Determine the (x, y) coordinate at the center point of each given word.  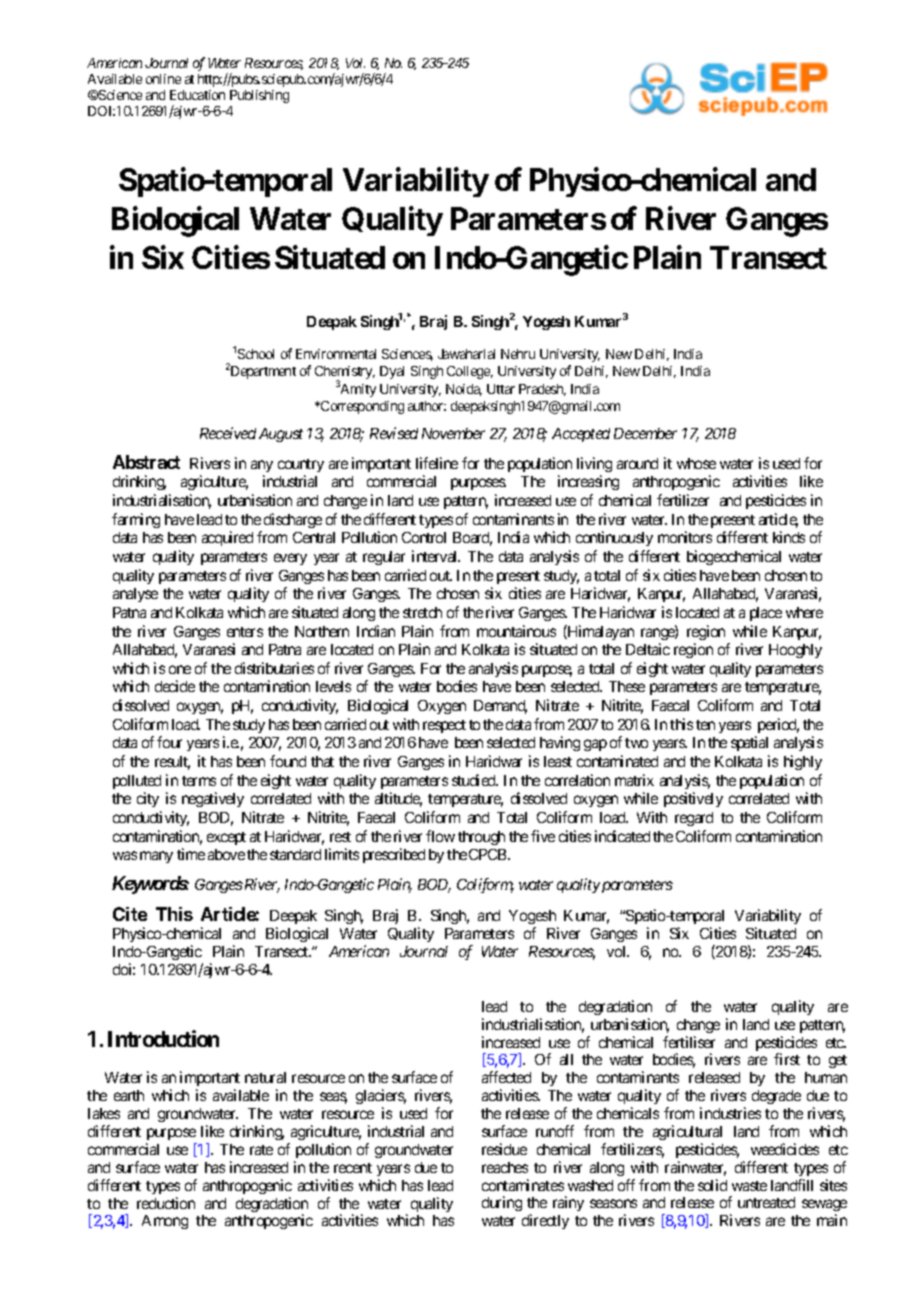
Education (197, 95)
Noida (464, 390)
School (256, 354)
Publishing (259, 96)
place (766, 614)
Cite (130, 914)
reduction (166, 1203)
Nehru (518, 354)
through (481, 838)
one (180, 669)
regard (694, 819)
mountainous (516, 631)
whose (696, 463)
